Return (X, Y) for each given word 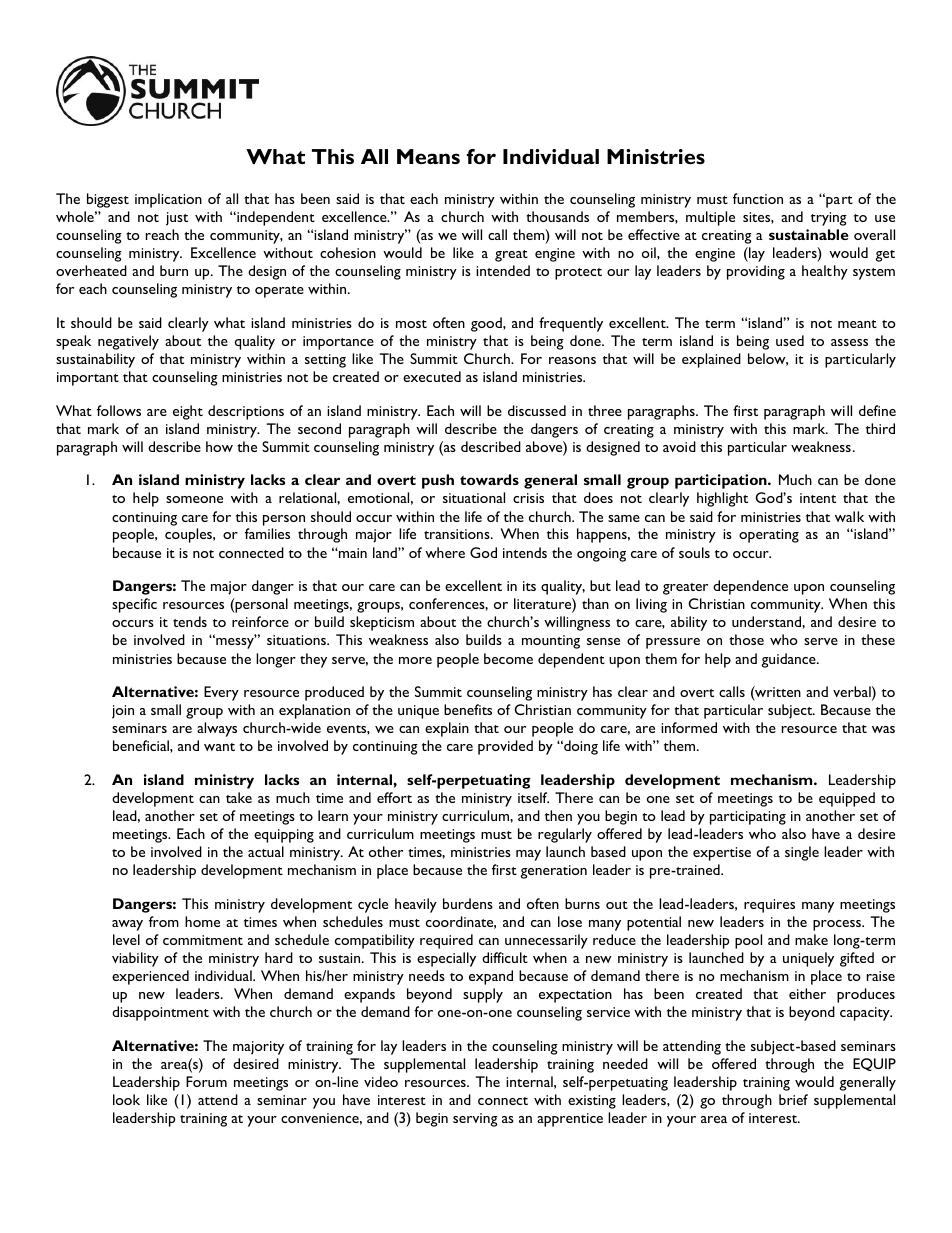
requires (769, 906)
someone (194, 499)
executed (432, 376)
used (790, 340)
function (758, 198)
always (217, 729)
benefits (468, 709)
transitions (458, 534)
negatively (128, 342)
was (883, 729)
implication (168, 200)
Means (428, 156)
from (164, 921)
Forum (206, 1081)
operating (769, 536)
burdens (468, 903)
